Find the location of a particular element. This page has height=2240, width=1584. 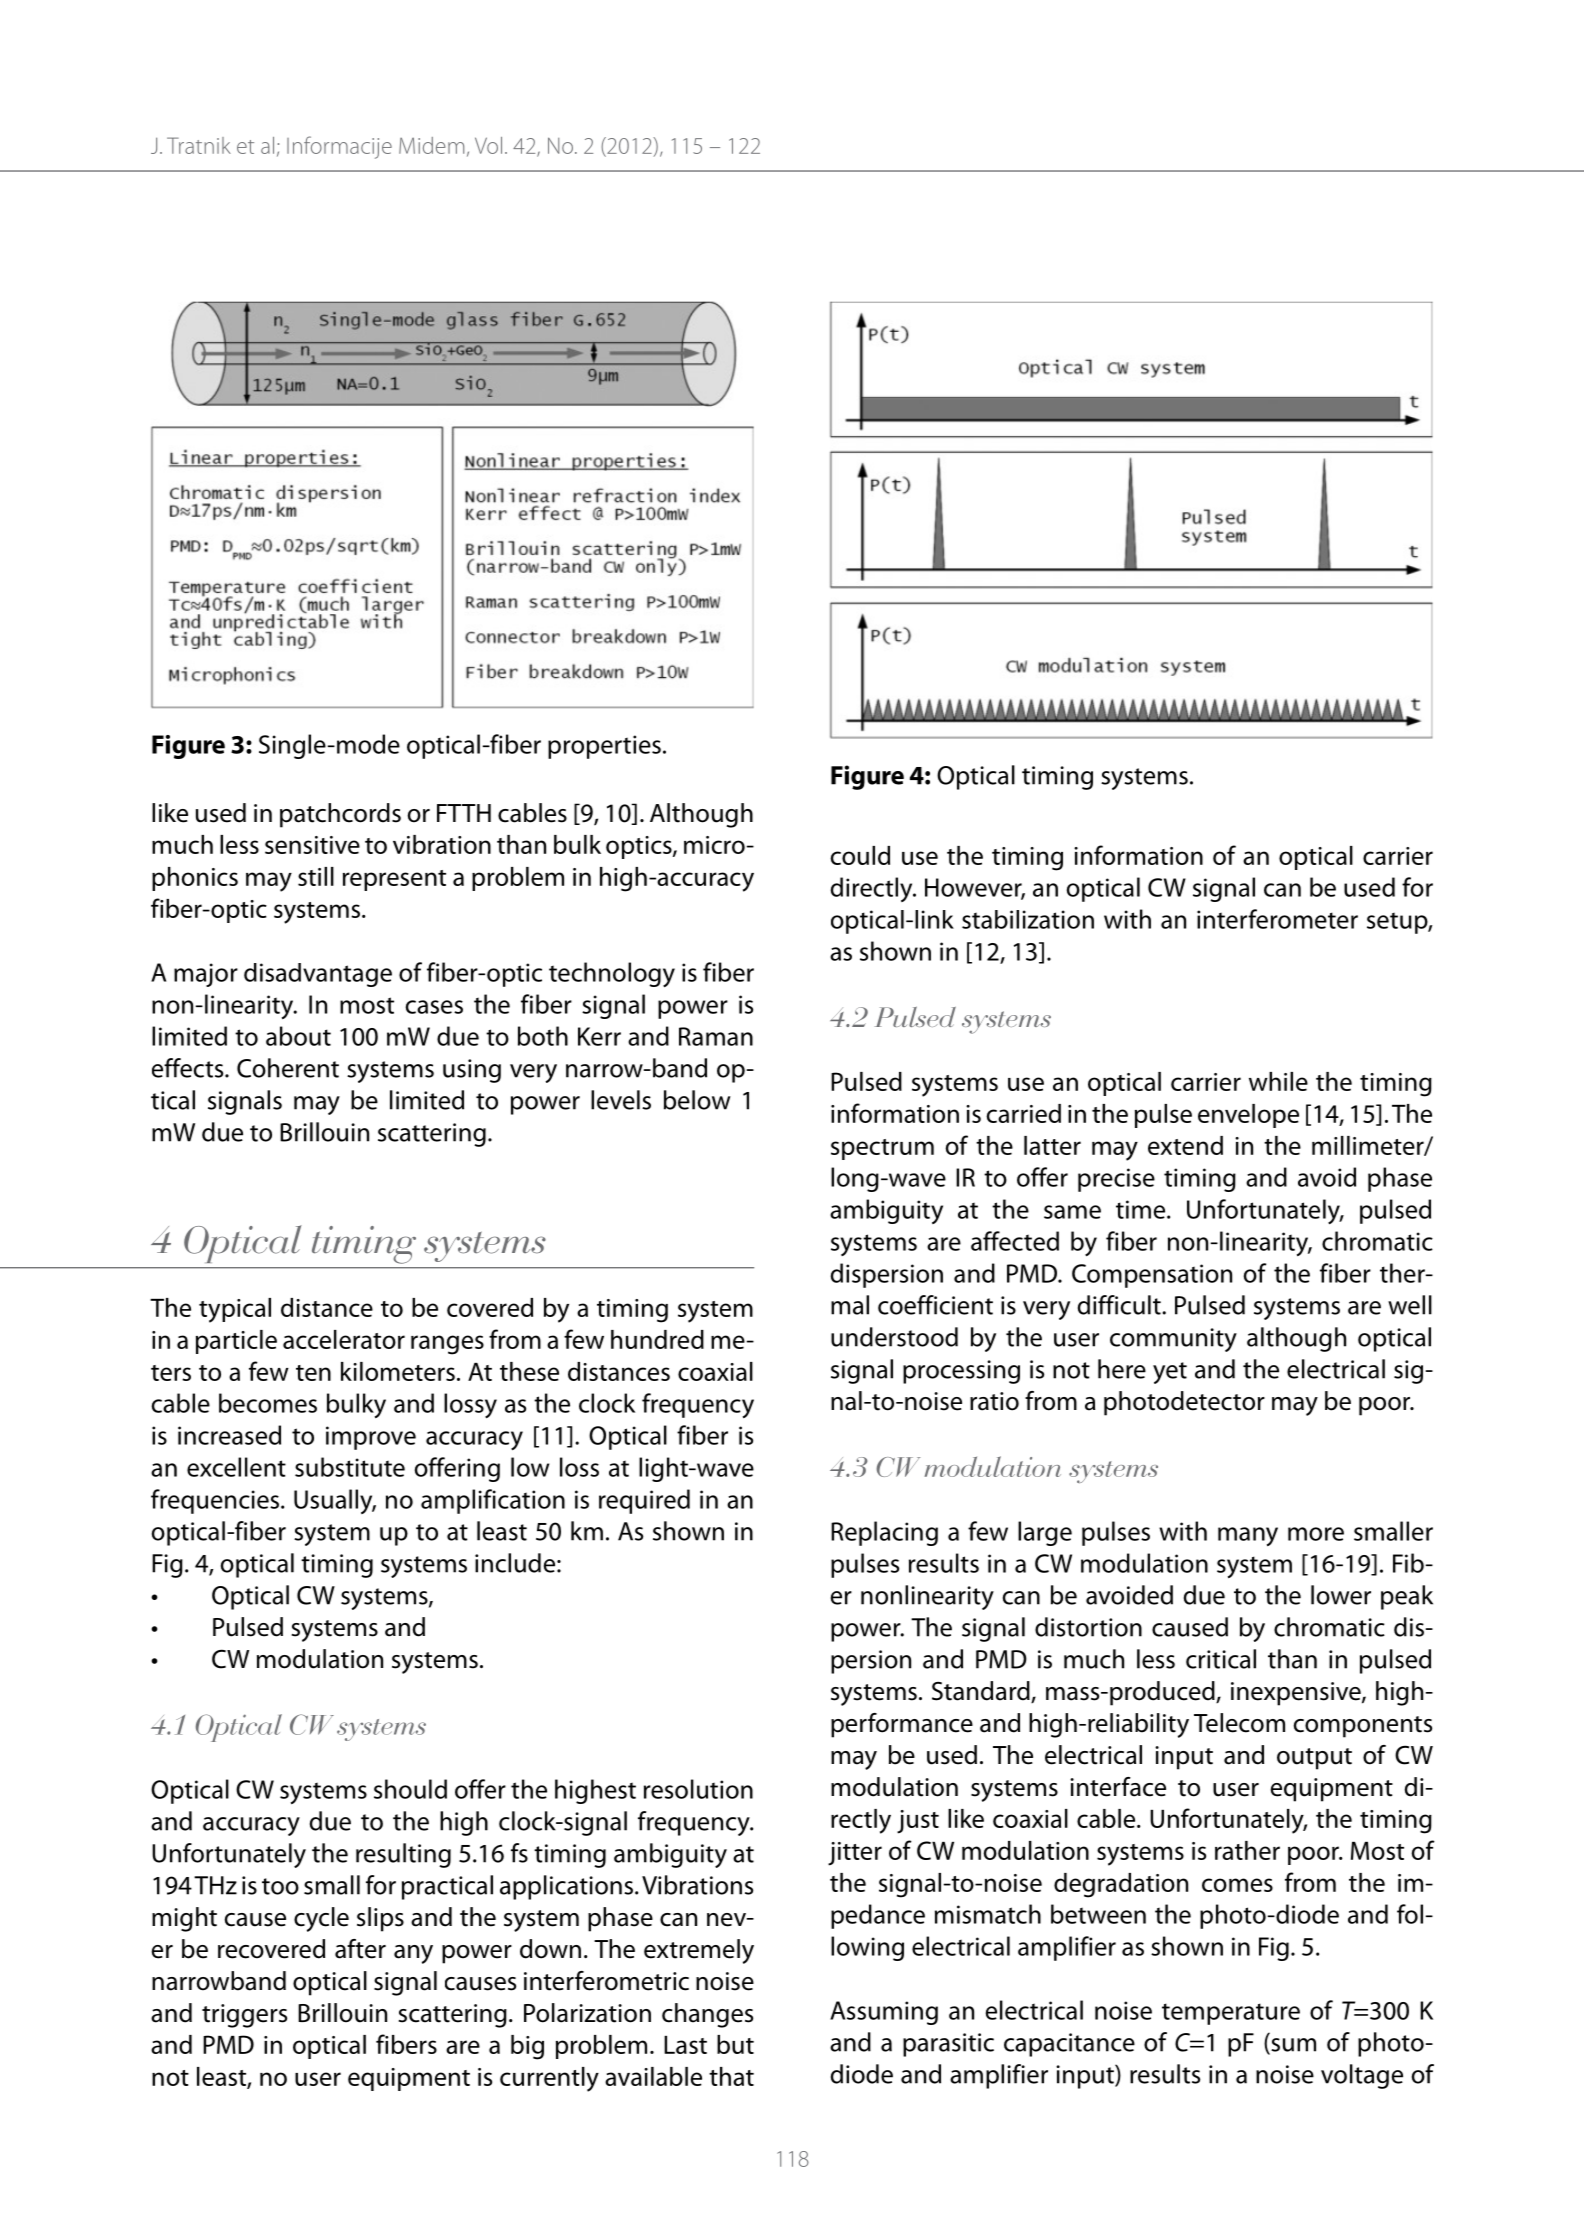

while is located at coordinates (1278, 1081).
